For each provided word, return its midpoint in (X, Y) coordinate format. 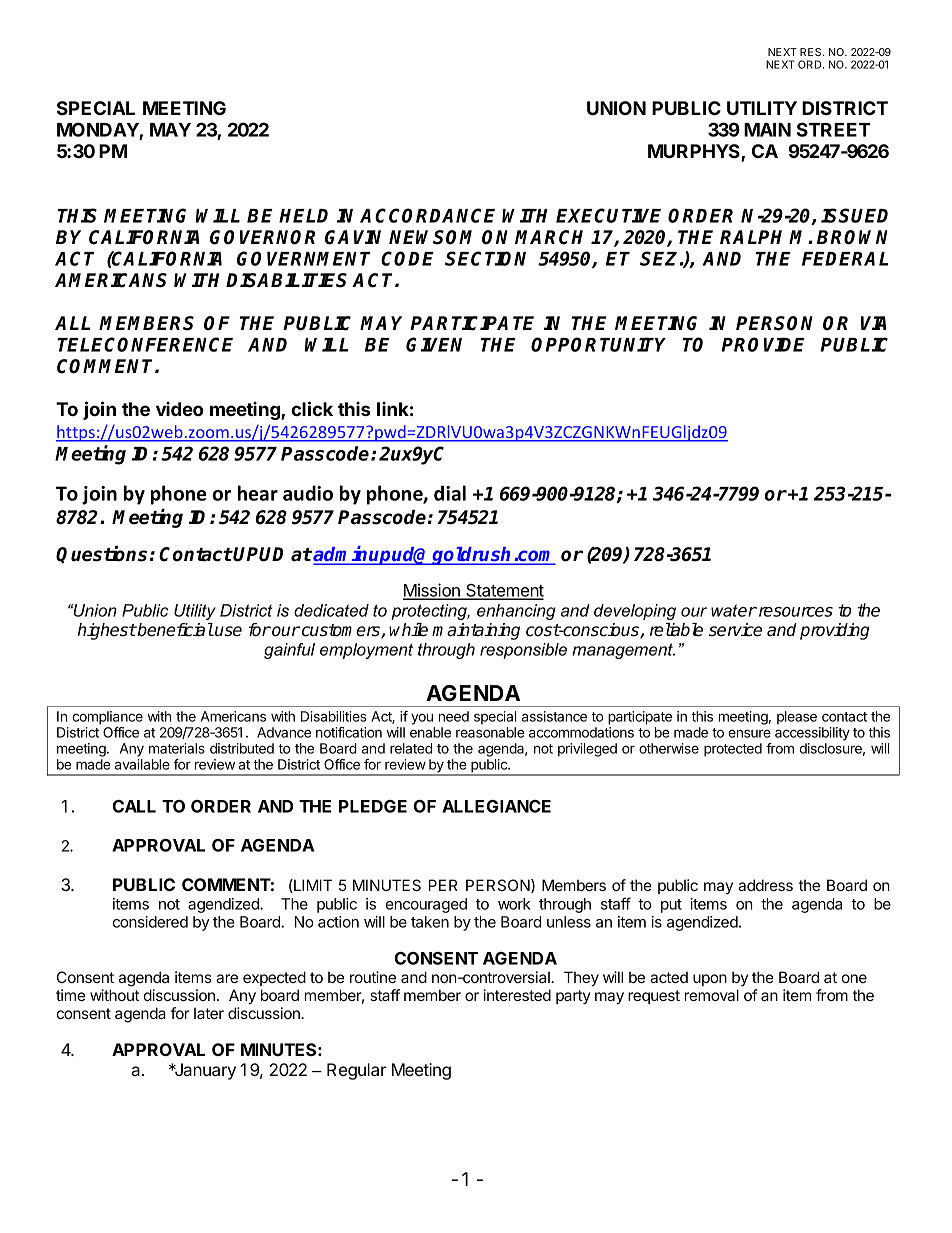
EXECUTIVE (608, 215)
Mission (432, 591)
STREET (834, 129)
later (209, 1013)
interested (517, 995)
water (734, 610)
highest (106, 631)
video (179, 408)
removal (712, 995)
